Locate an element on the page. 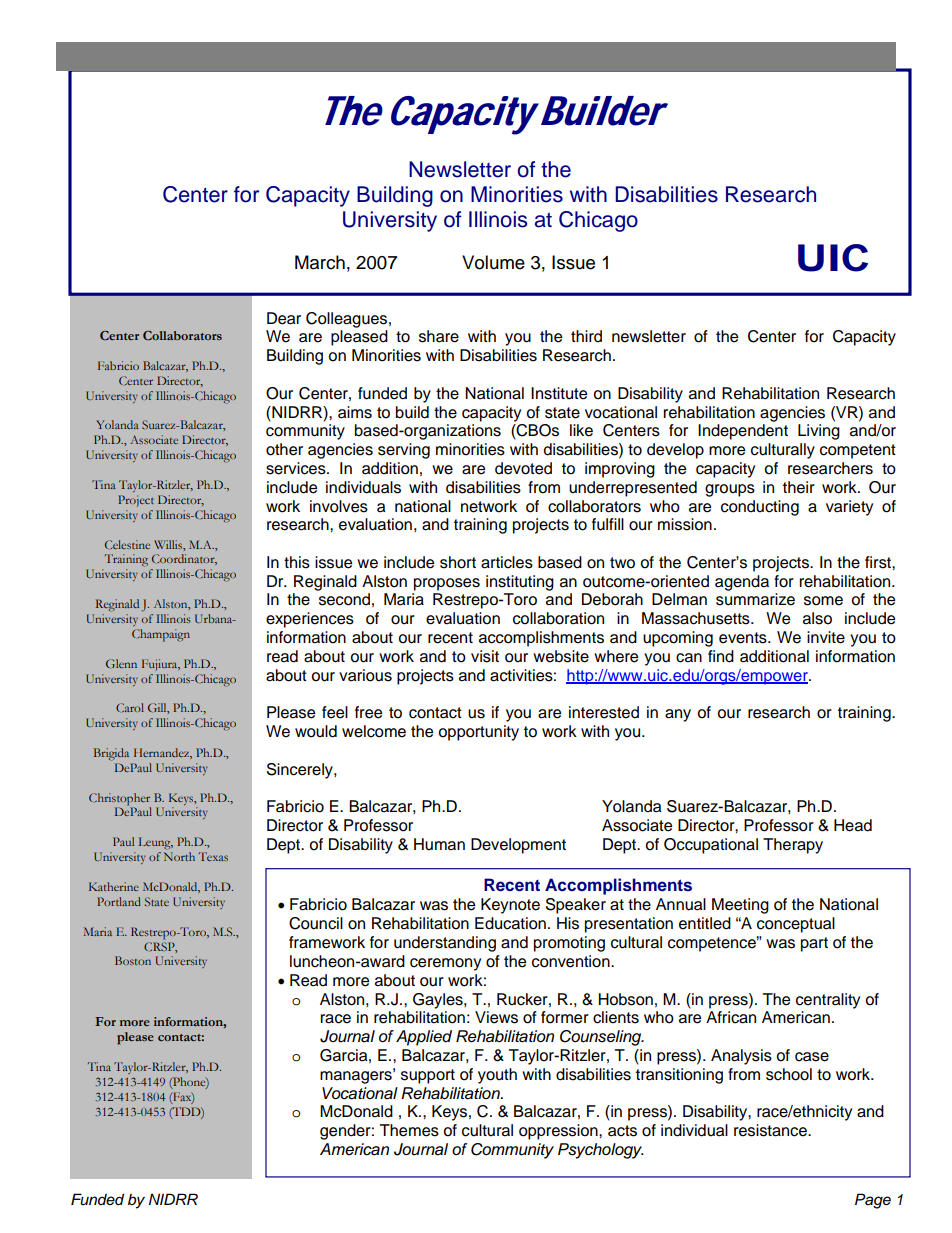  opportunity is located at coordinates (478, 733).
